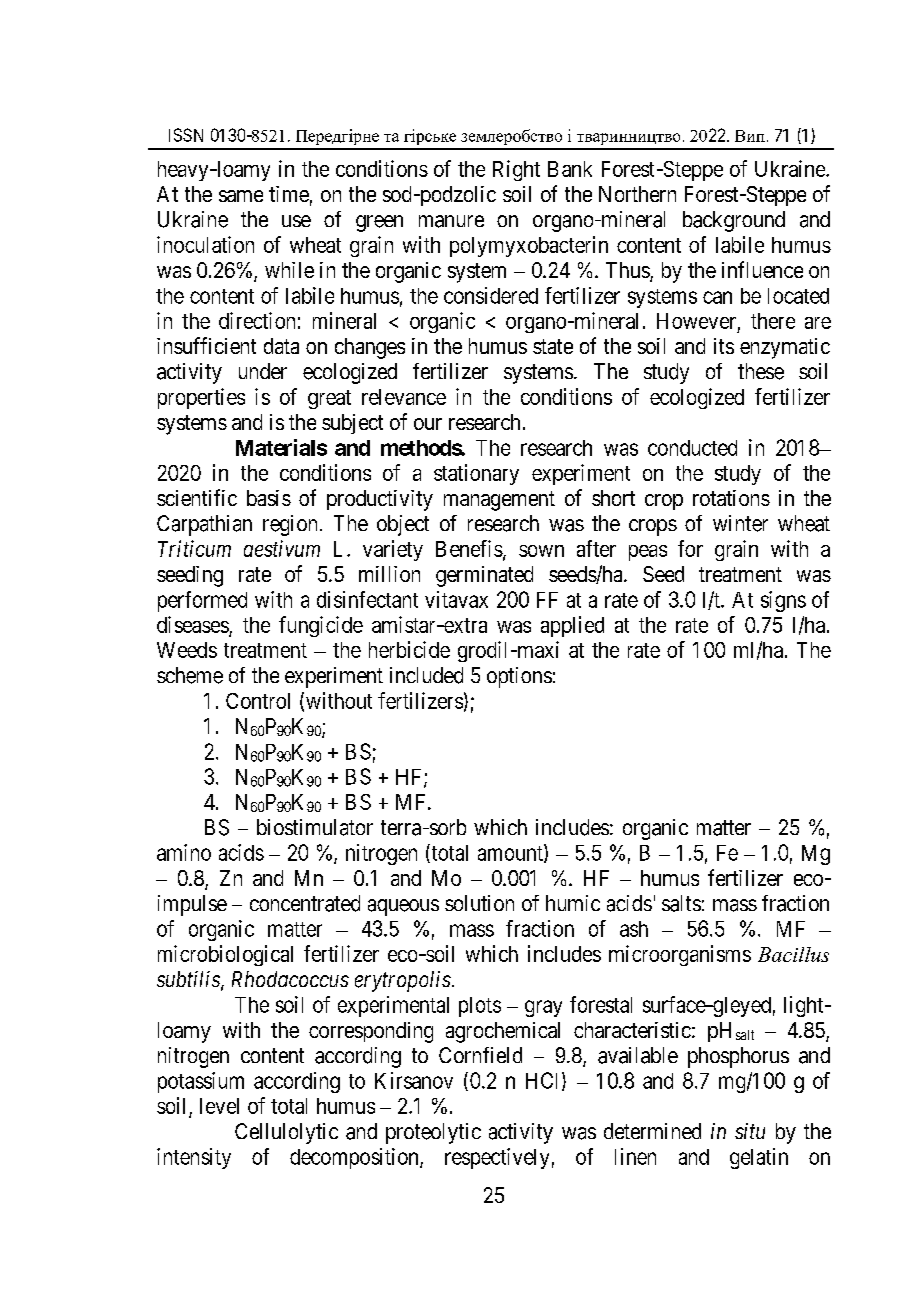 The width and height of the screenshot is (924, 1311). I want to click on solution, so click(479, 903).
